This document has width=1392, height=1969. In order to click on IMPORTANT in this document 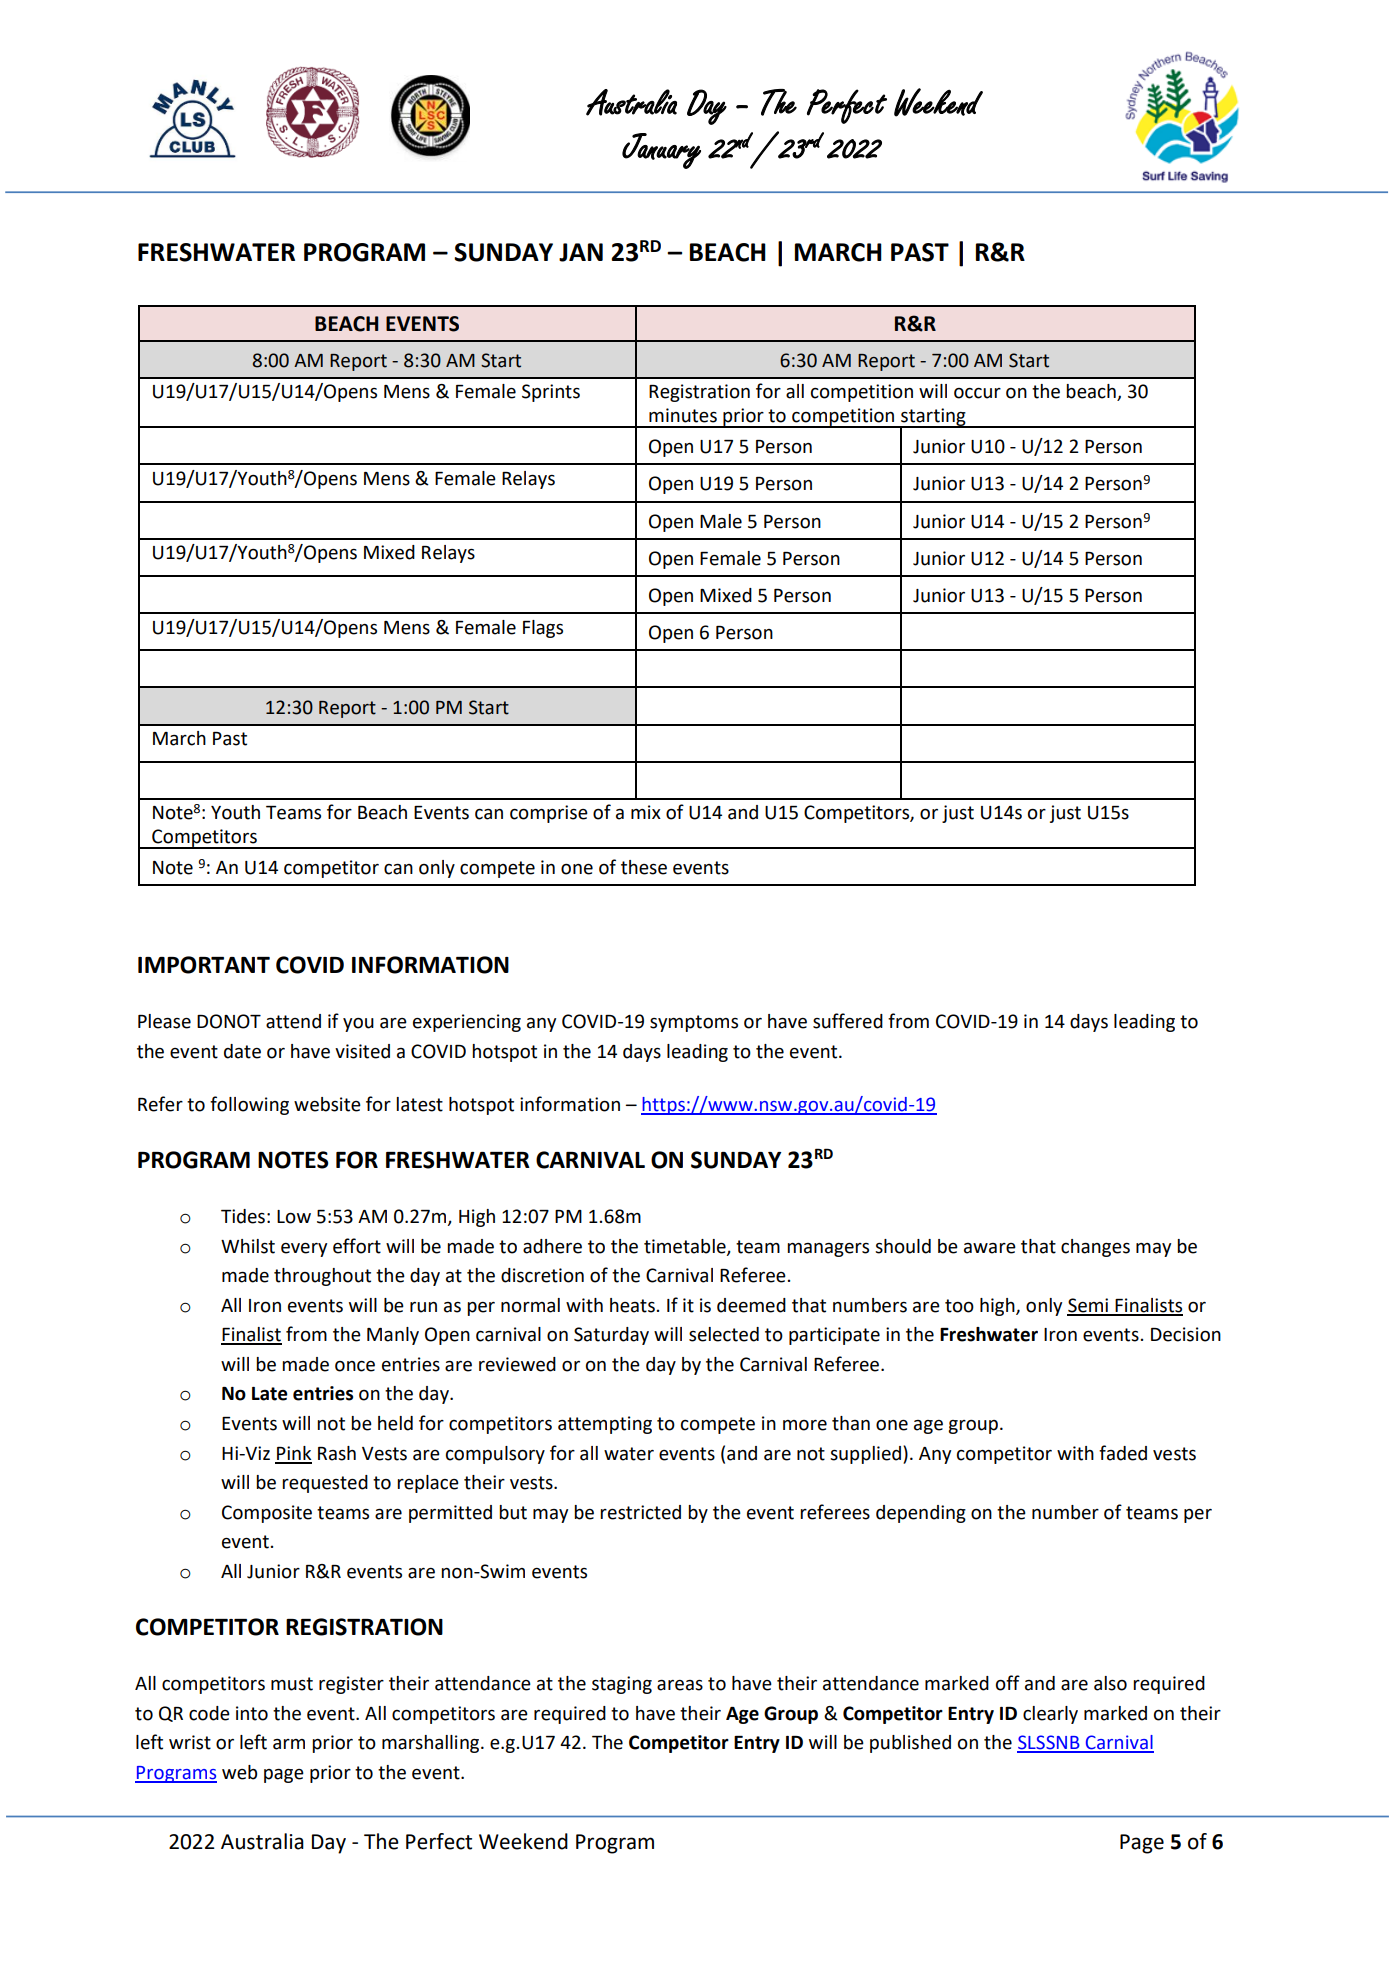, I will do `click(204, 965)`.
